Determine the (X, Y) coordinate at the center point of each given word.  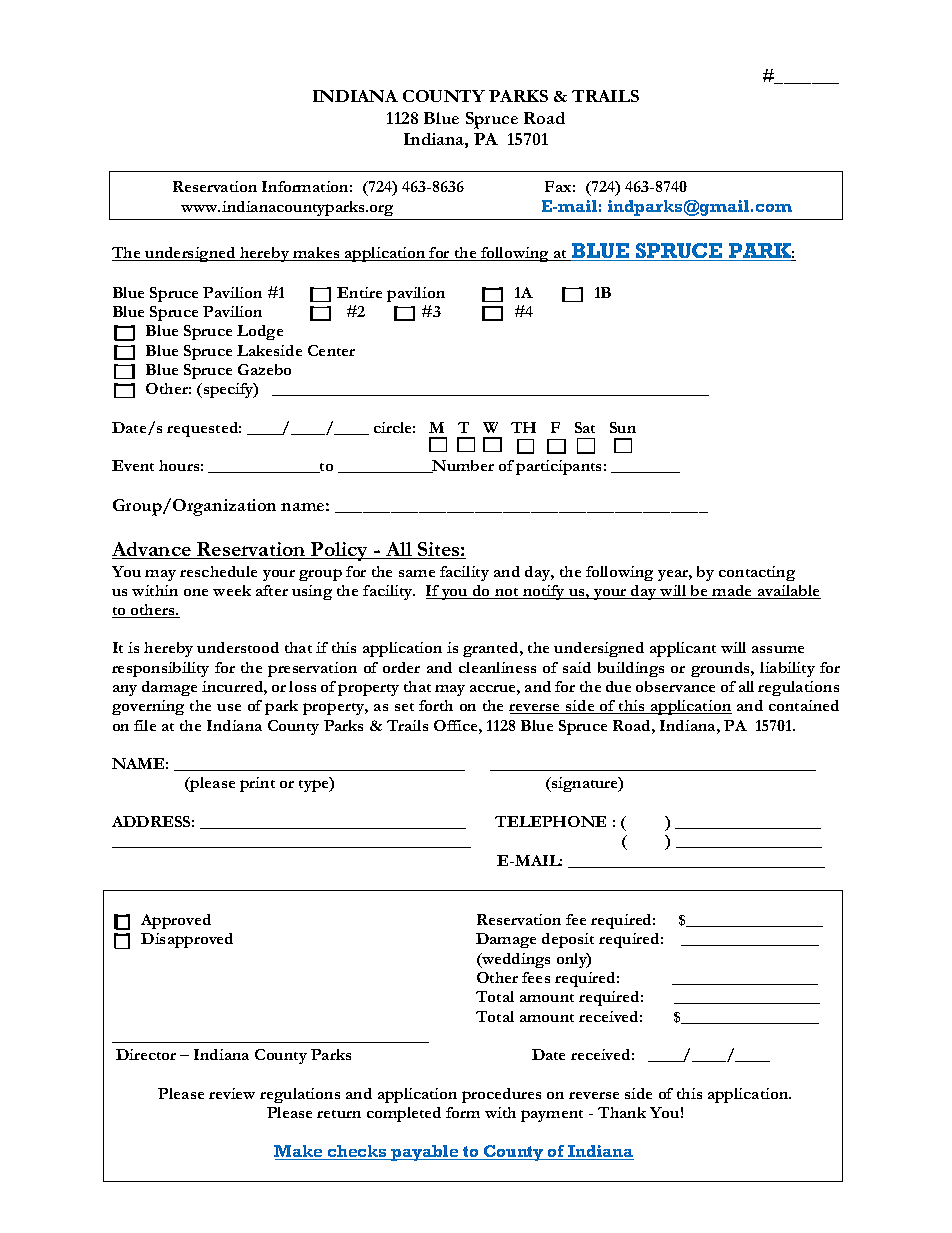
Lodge (260, 332)
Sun (623, 427)
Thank (622, 1112)
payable (425, 1153)
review (232, 1093)
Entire (359, 292)
